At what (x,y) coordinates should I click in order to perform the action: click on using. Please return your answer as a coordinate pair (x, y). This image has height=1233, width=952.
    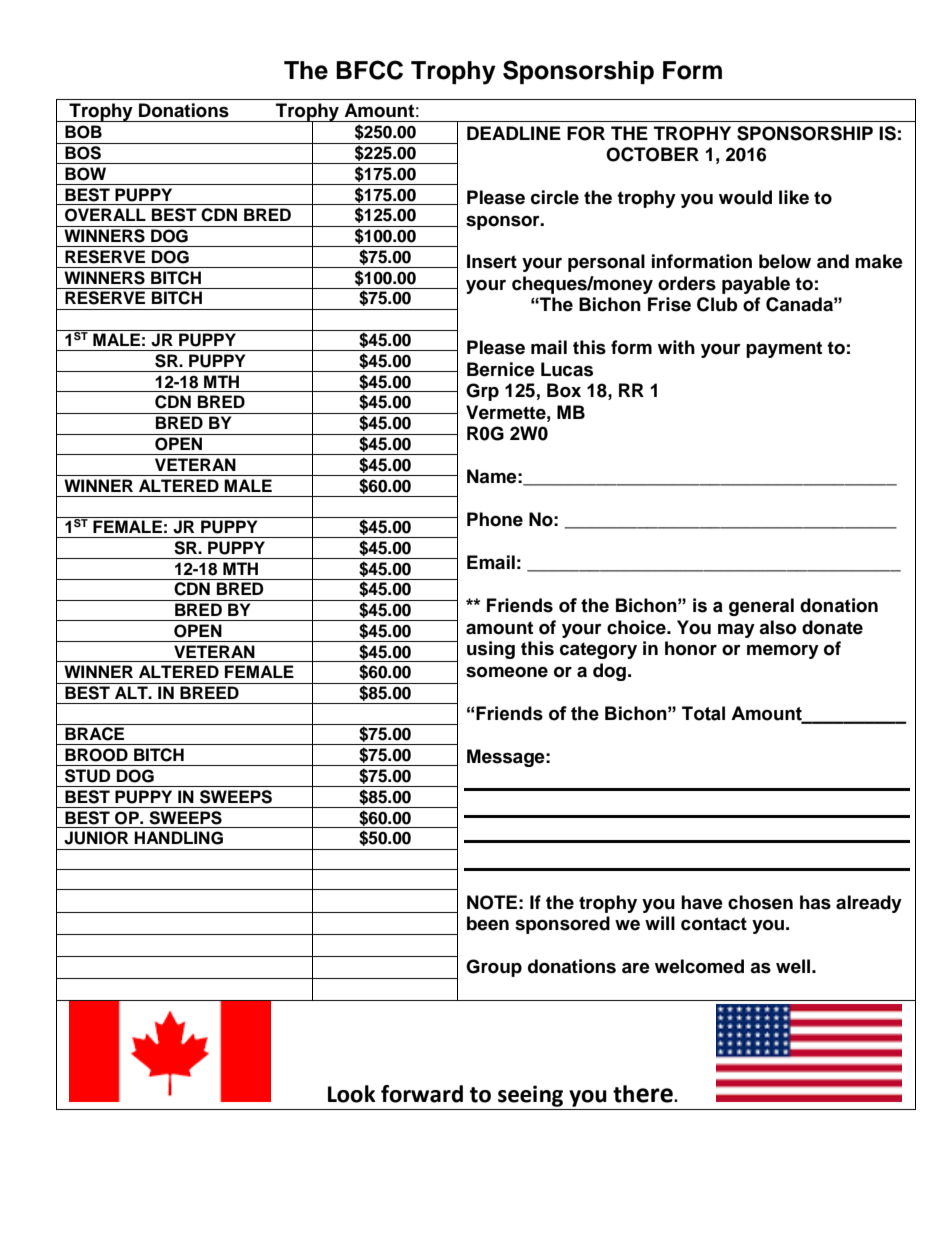
    Looking at the image, I should click on (491, 650).
